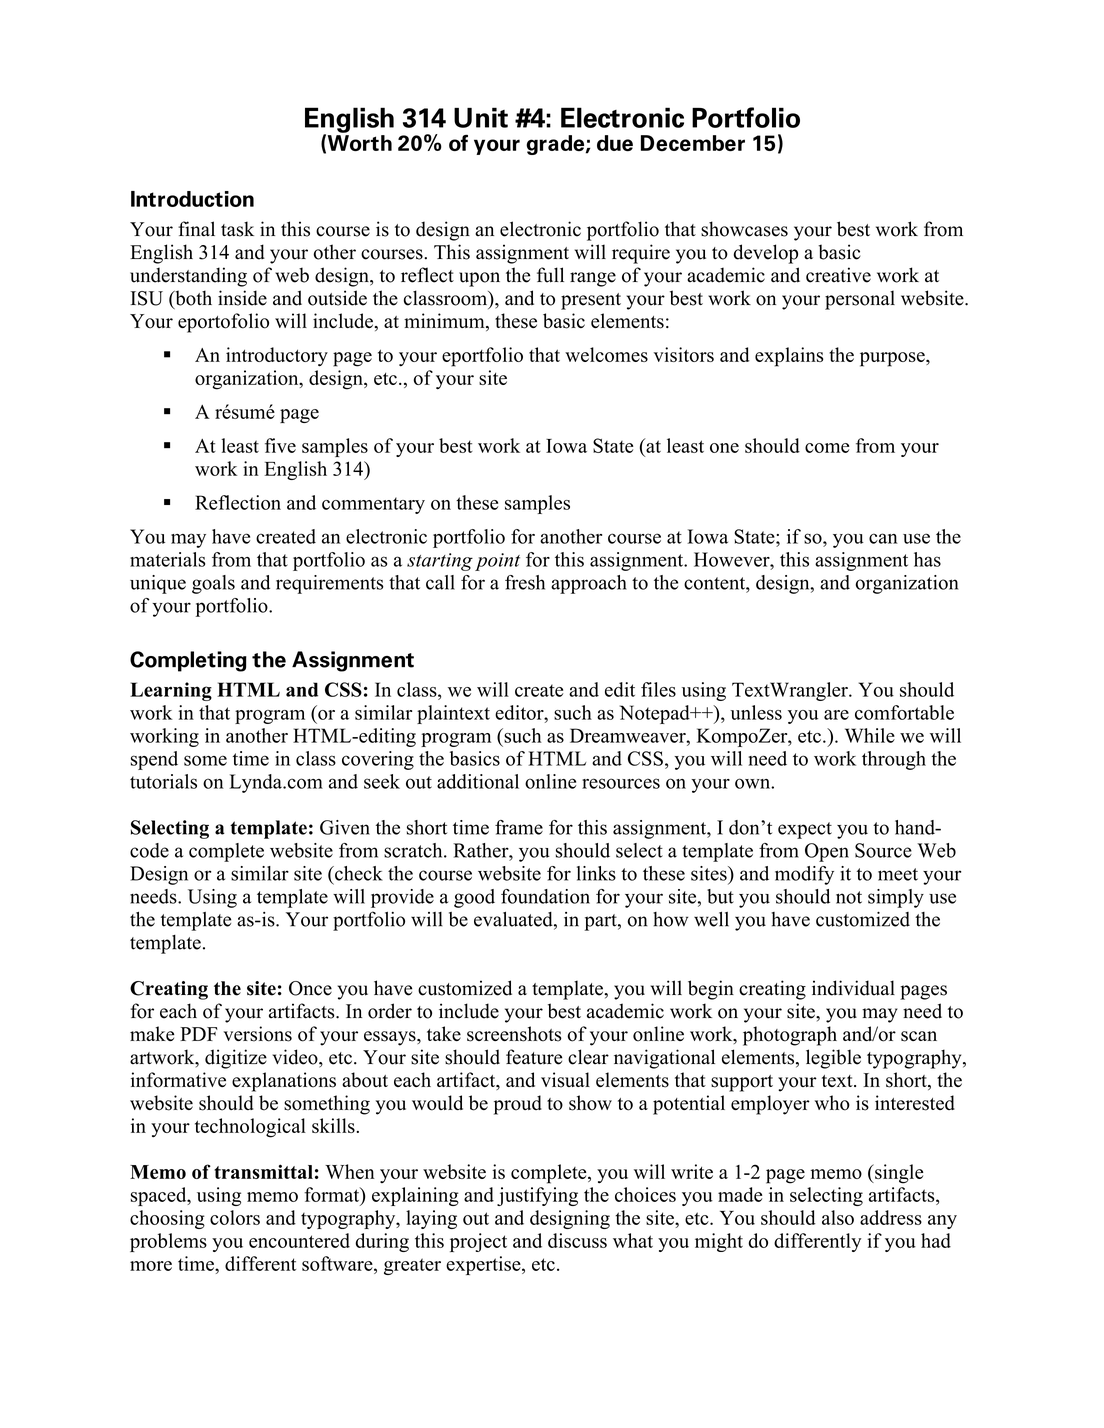  What do you see at coordinates (280, 445) in the screenshot?
I see `five` at bounding box center [280, 445].
